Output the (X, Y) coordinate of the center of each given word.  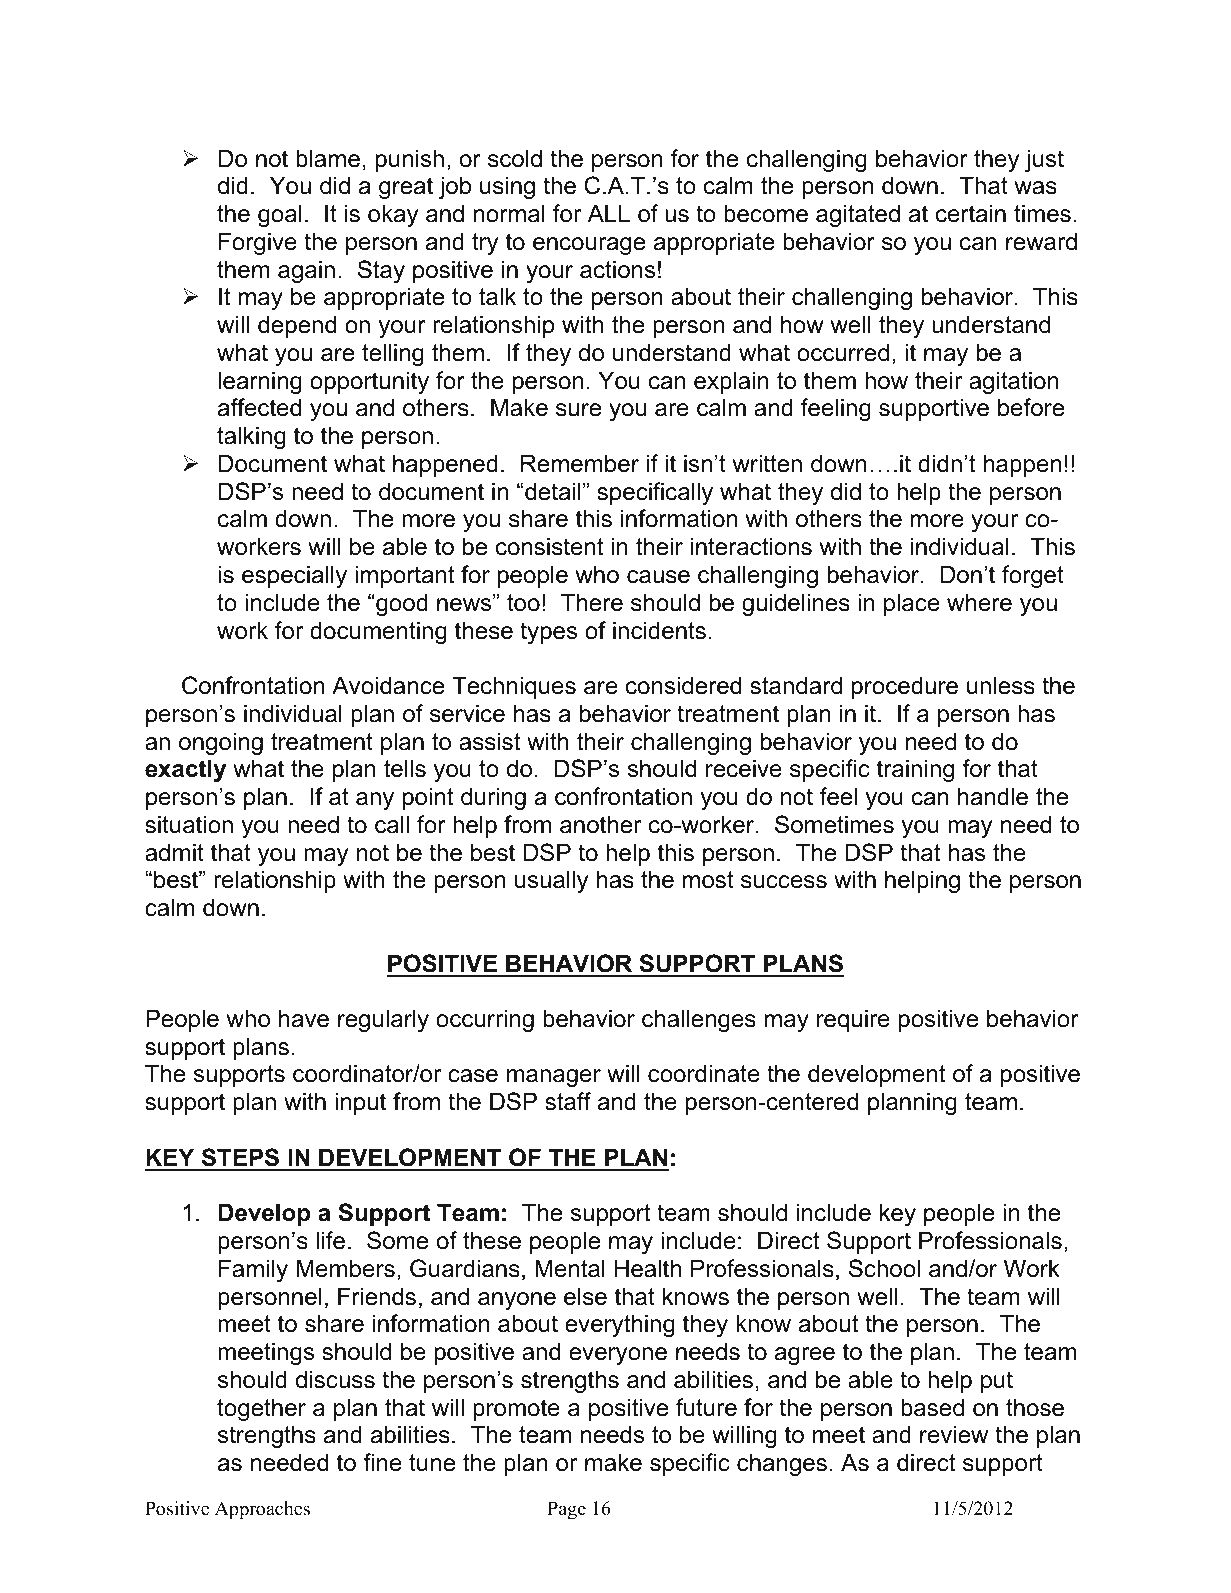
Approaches (262, 1510)
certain (971, 213)
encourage (589, 246)
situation (189, 824)
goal (280, 215)
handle (993, 796)
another (600, 824)
